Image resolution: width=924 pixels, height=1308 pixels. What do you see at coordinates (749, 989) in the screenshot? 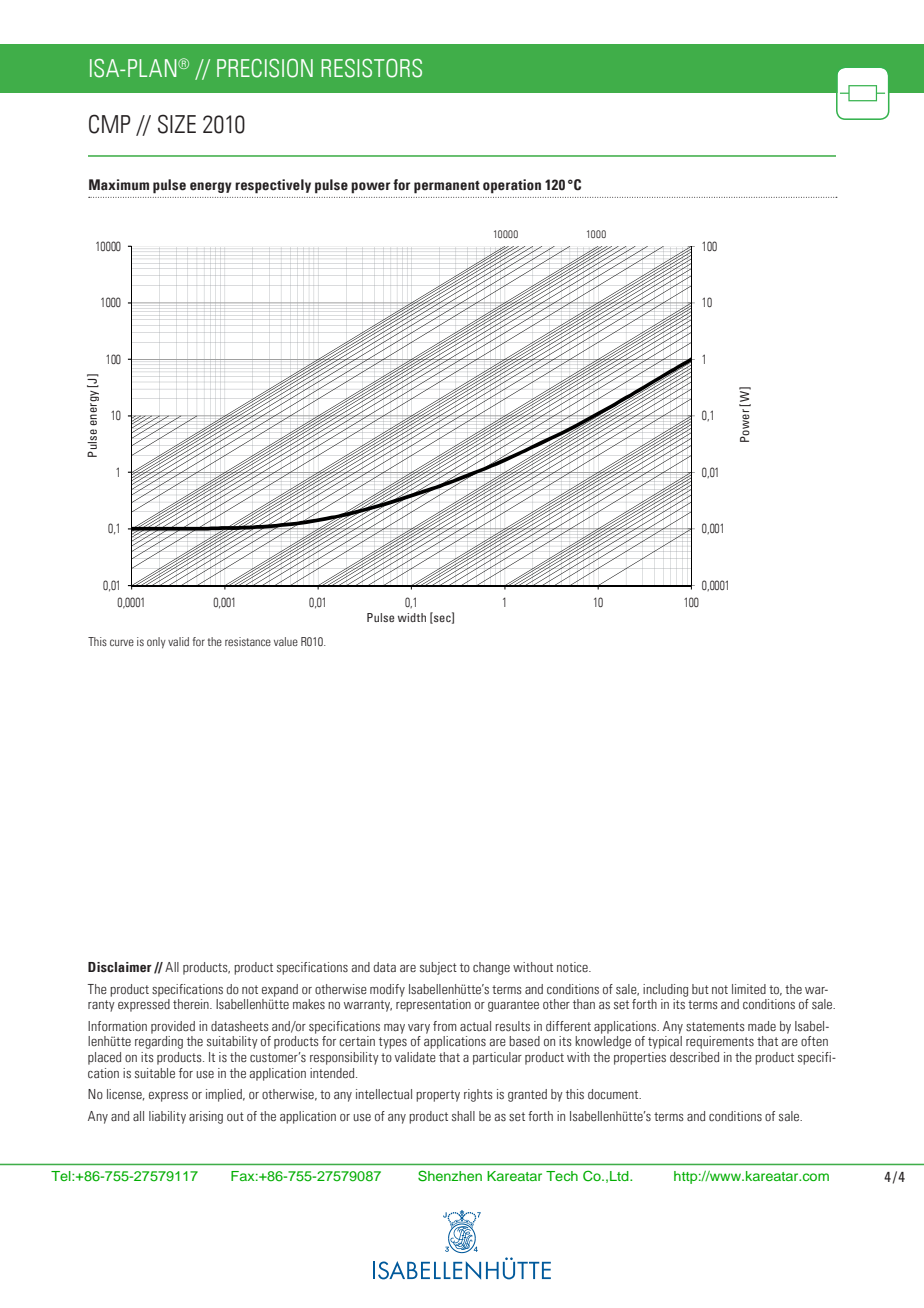
I see `limited` at bounding box center [749, 989].
